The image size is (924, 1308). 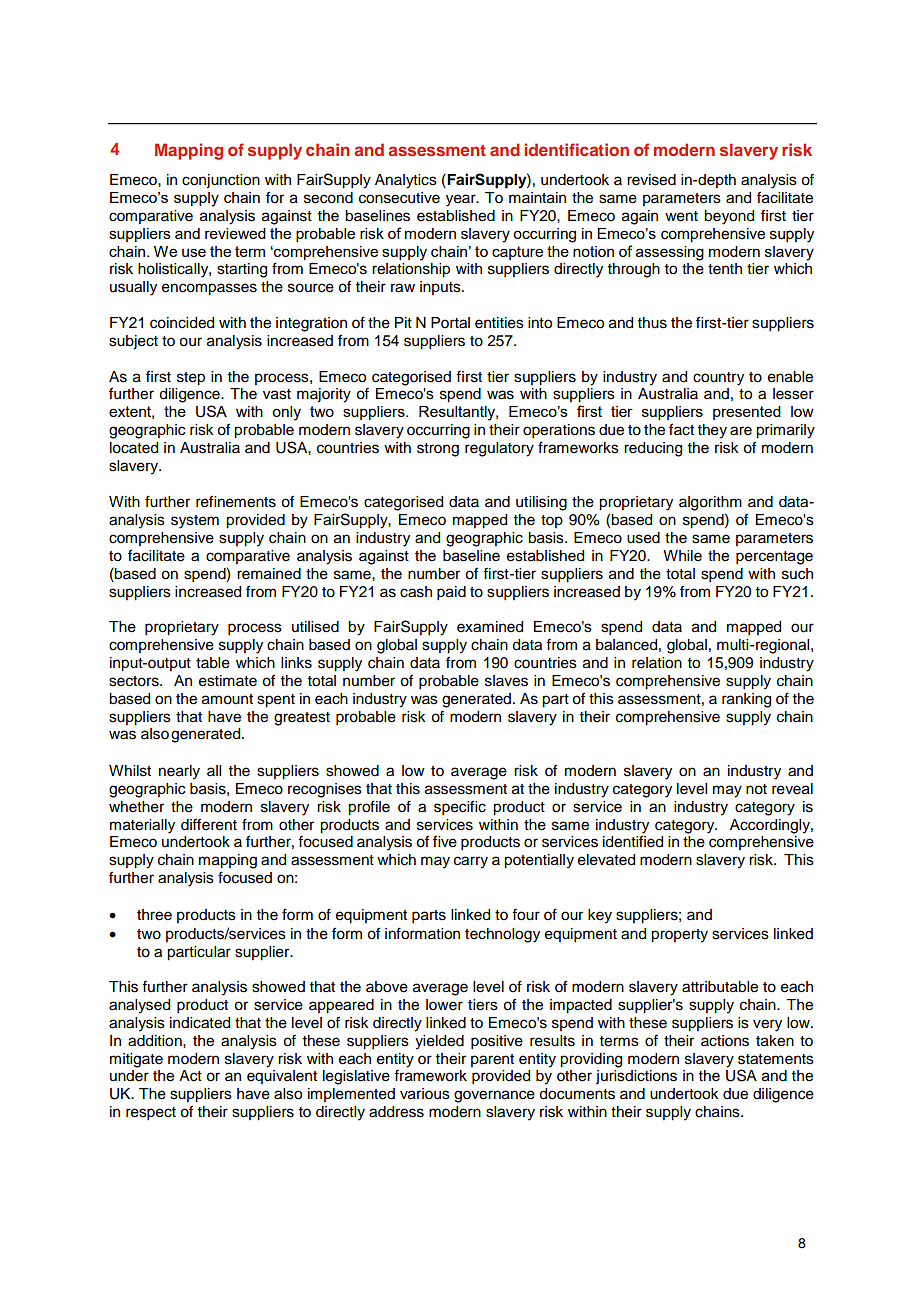 What do you see at coordinates (471, 862) in the image?
I see `carry` at bounding box center [471, 862].
